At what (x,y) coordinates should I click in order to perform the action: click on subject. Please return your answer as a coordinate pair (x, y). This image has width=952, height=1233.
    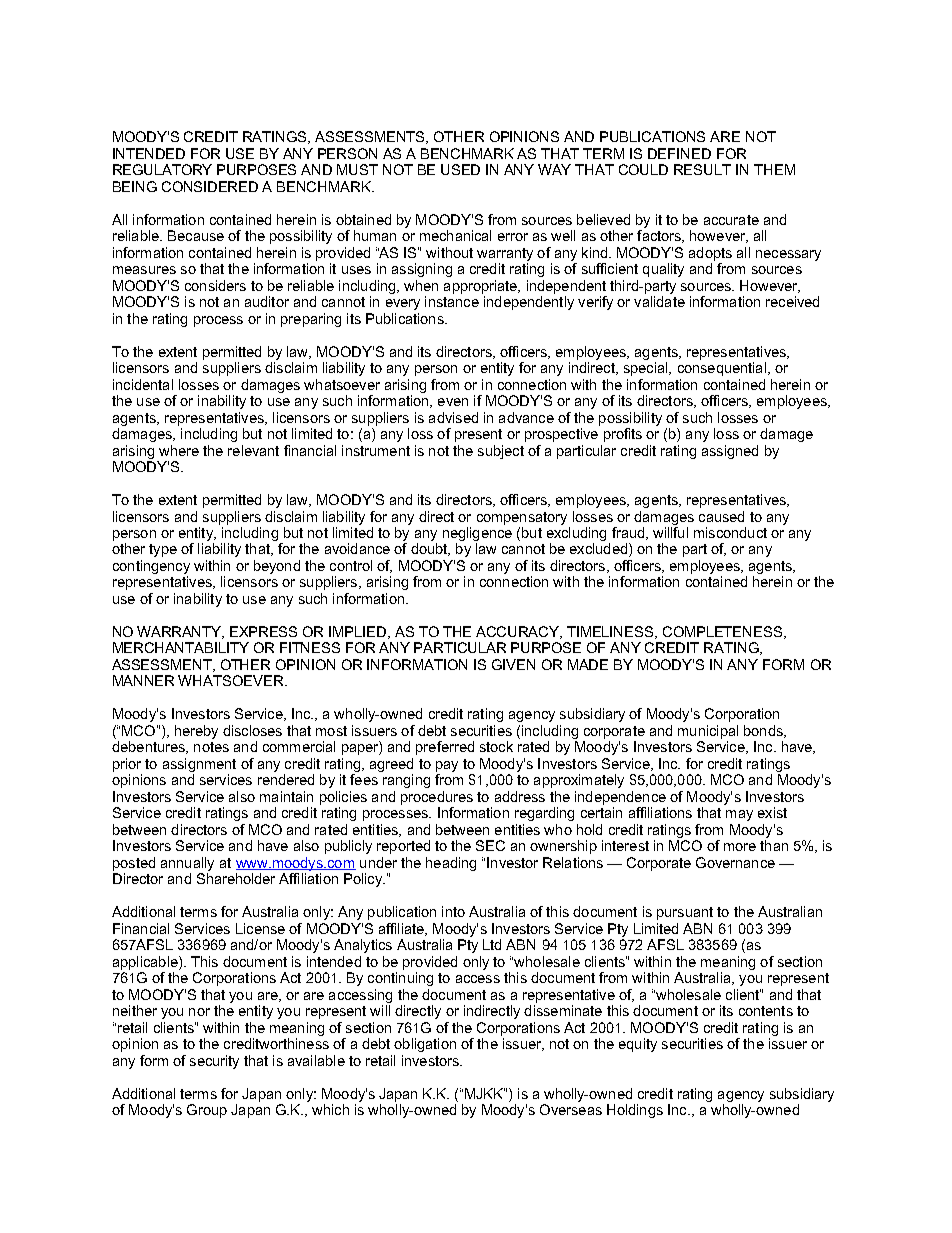
    Looking at the image, I should click on (501, 452).
